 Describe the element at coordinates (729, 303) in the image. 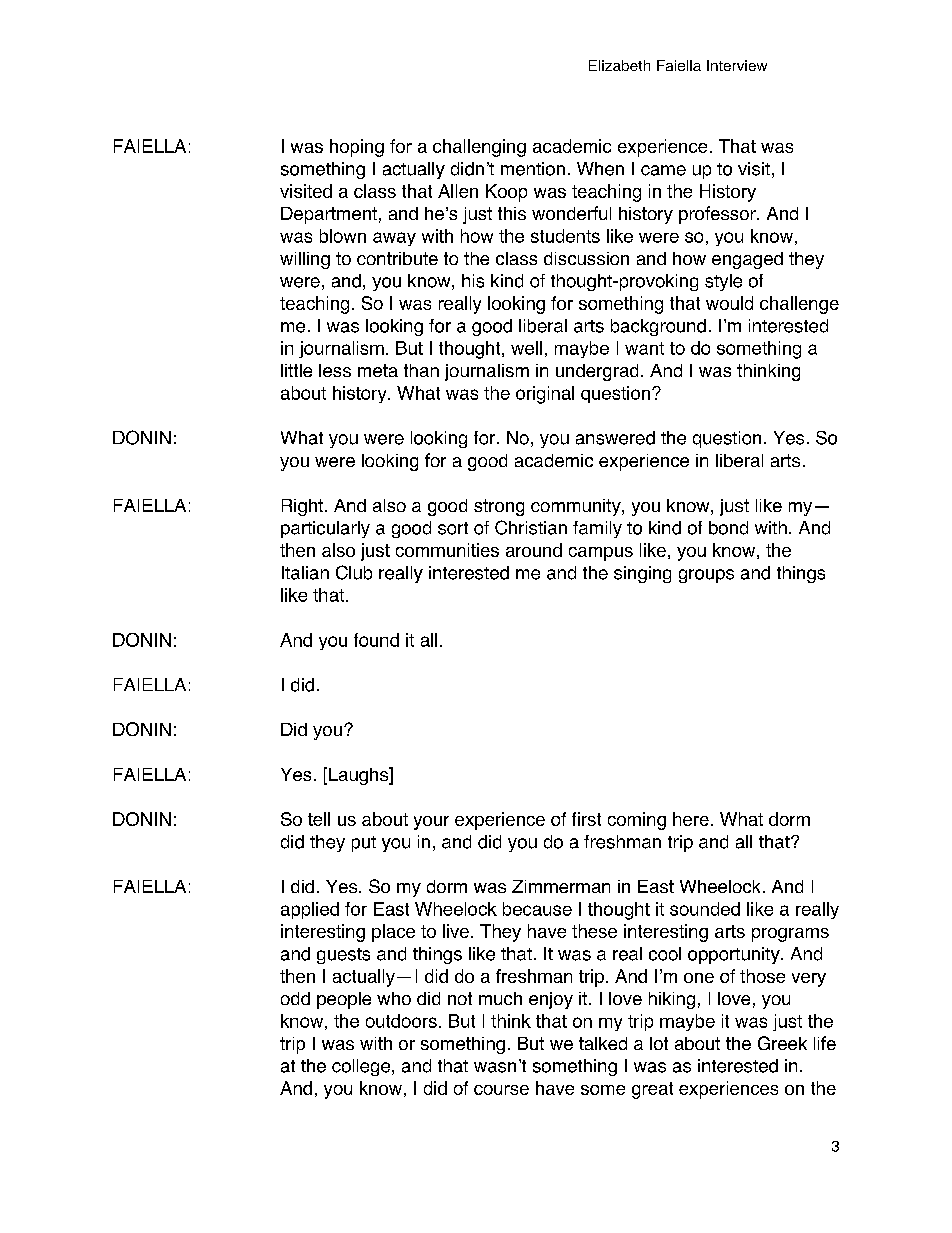

I see `would` at that location.
